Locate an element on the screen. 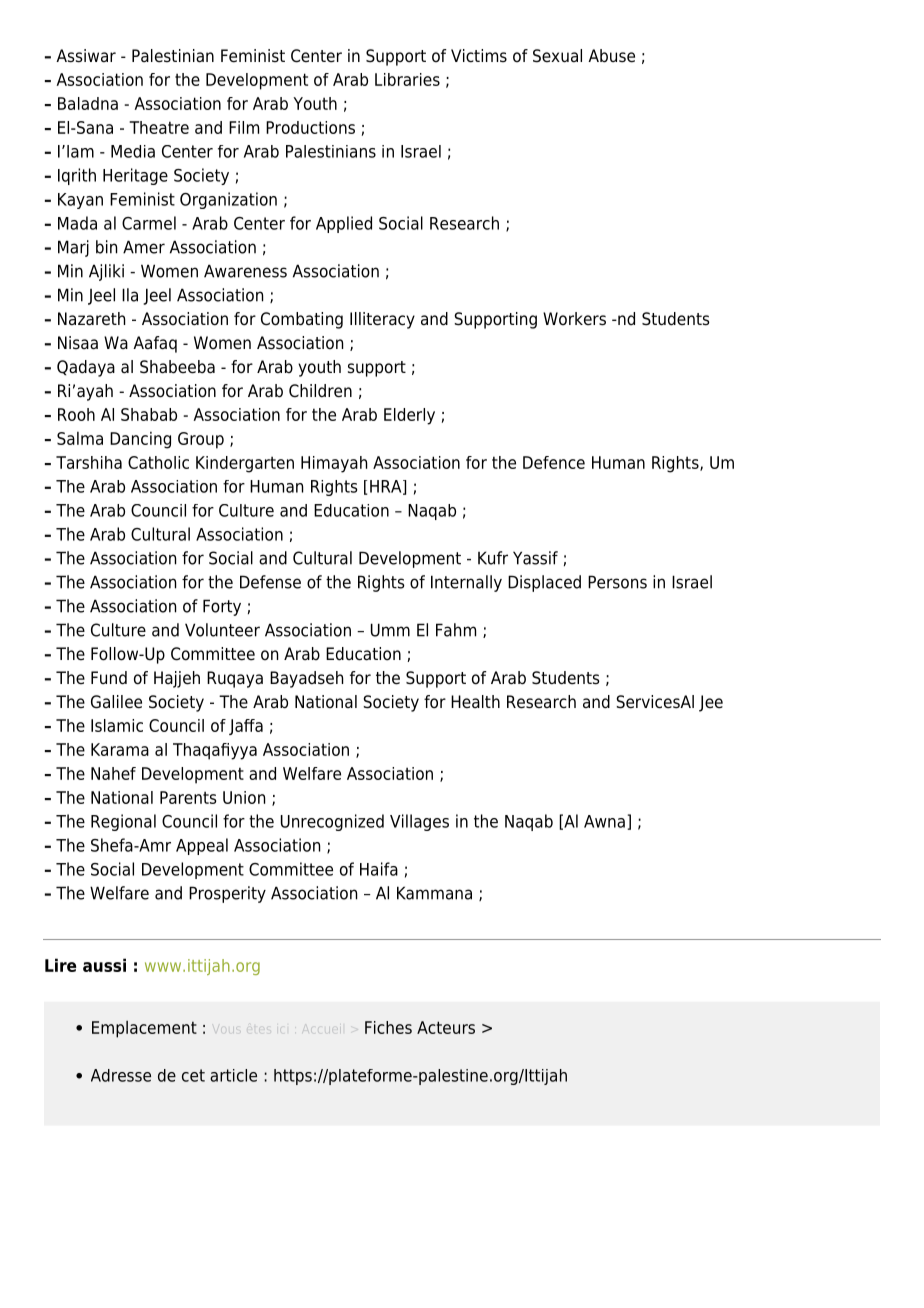 The height and width of the screenshot is (1308, 924). Forty is located at coordinates (222, 607).
